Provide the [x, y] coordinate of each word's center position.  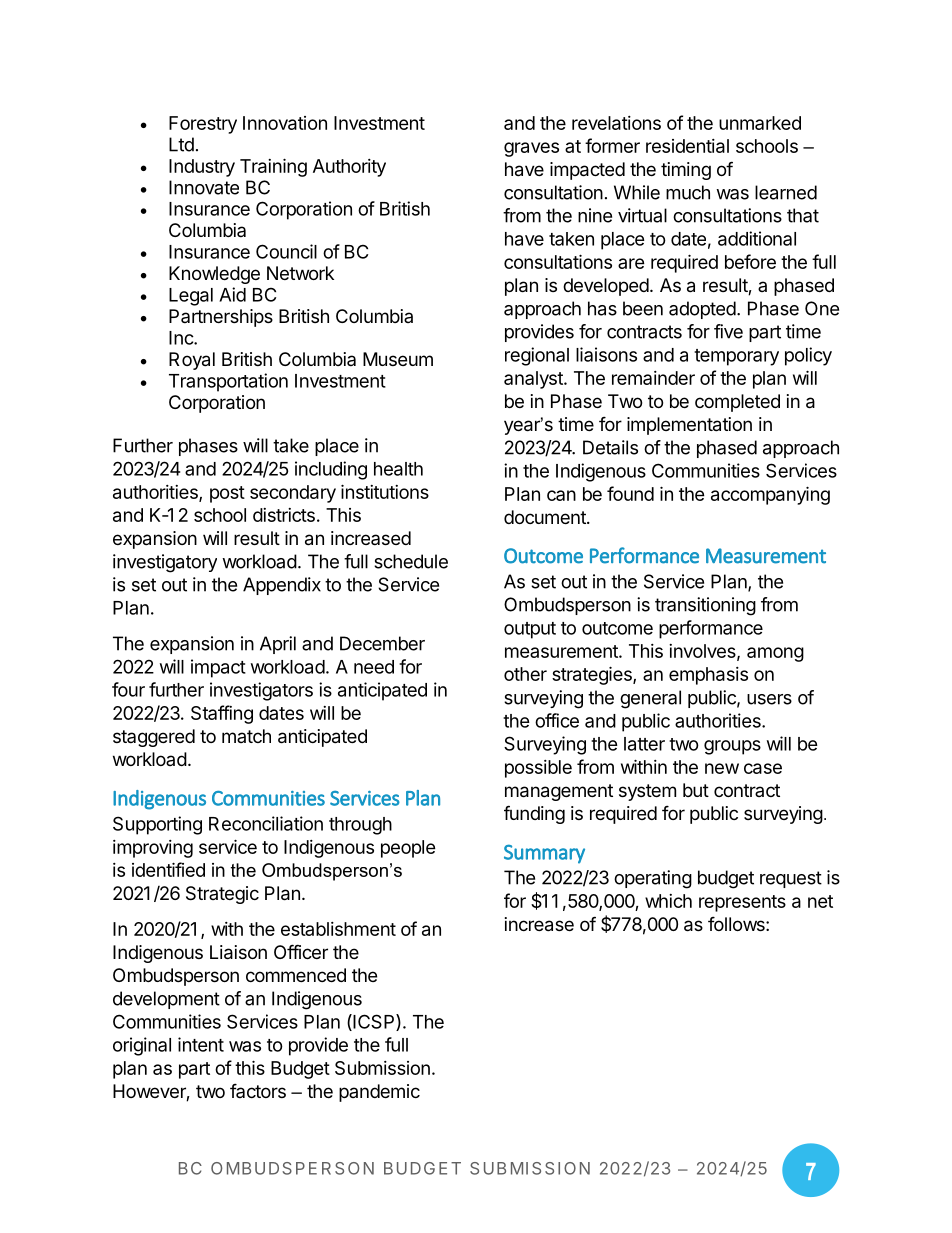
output [530, 630]
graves [531, 149]
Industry [202, 168]
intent [201, 1044]
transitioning [705, 606]
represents [742, 903]
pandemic [379, 1093]
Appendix [282, 586]
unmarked [760, 123]
